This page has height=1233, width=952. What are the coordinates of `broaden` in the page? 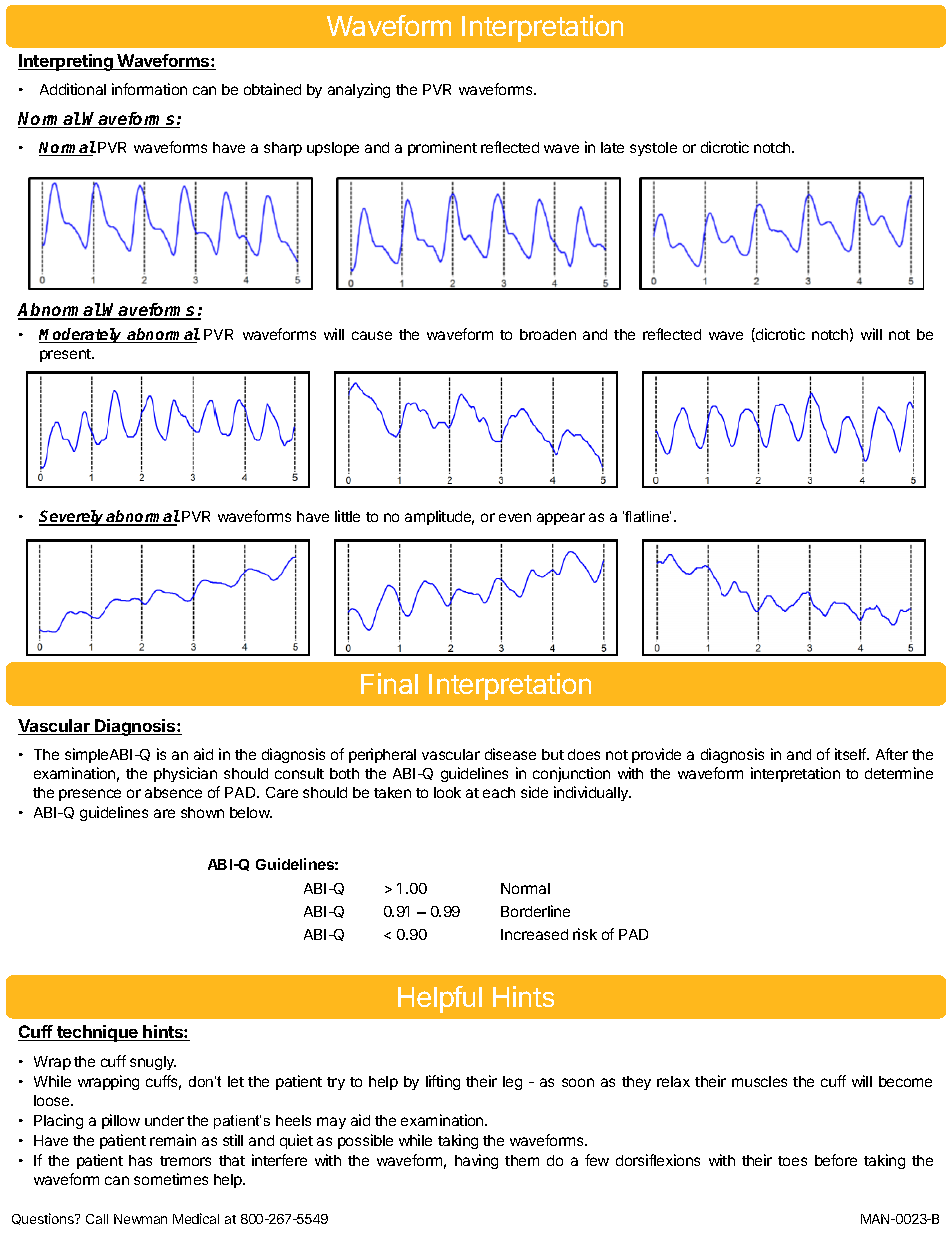 It's located at (548, 334).
